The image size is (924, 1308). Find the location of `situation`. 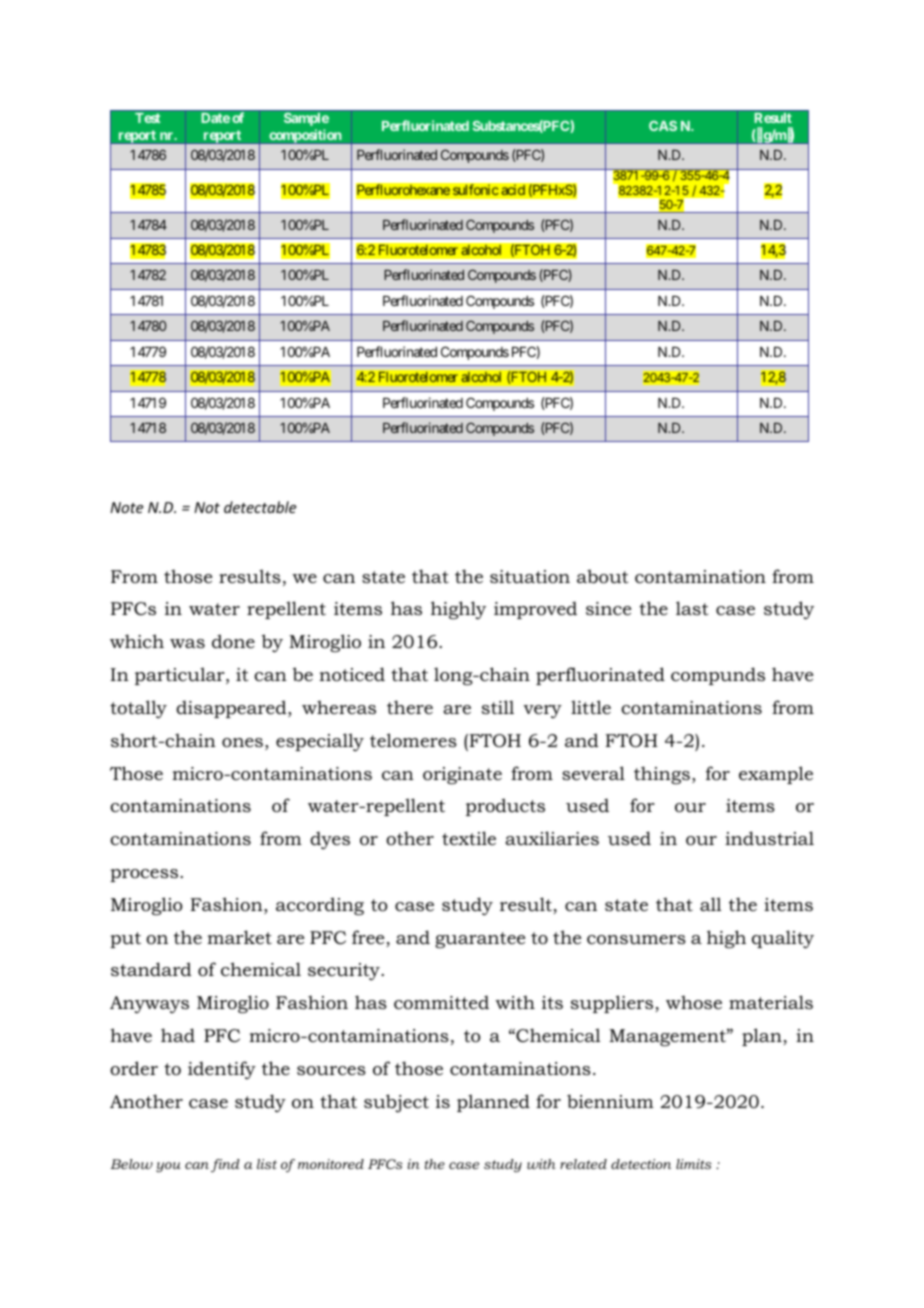

situation is located at coordinates (530, 576).
